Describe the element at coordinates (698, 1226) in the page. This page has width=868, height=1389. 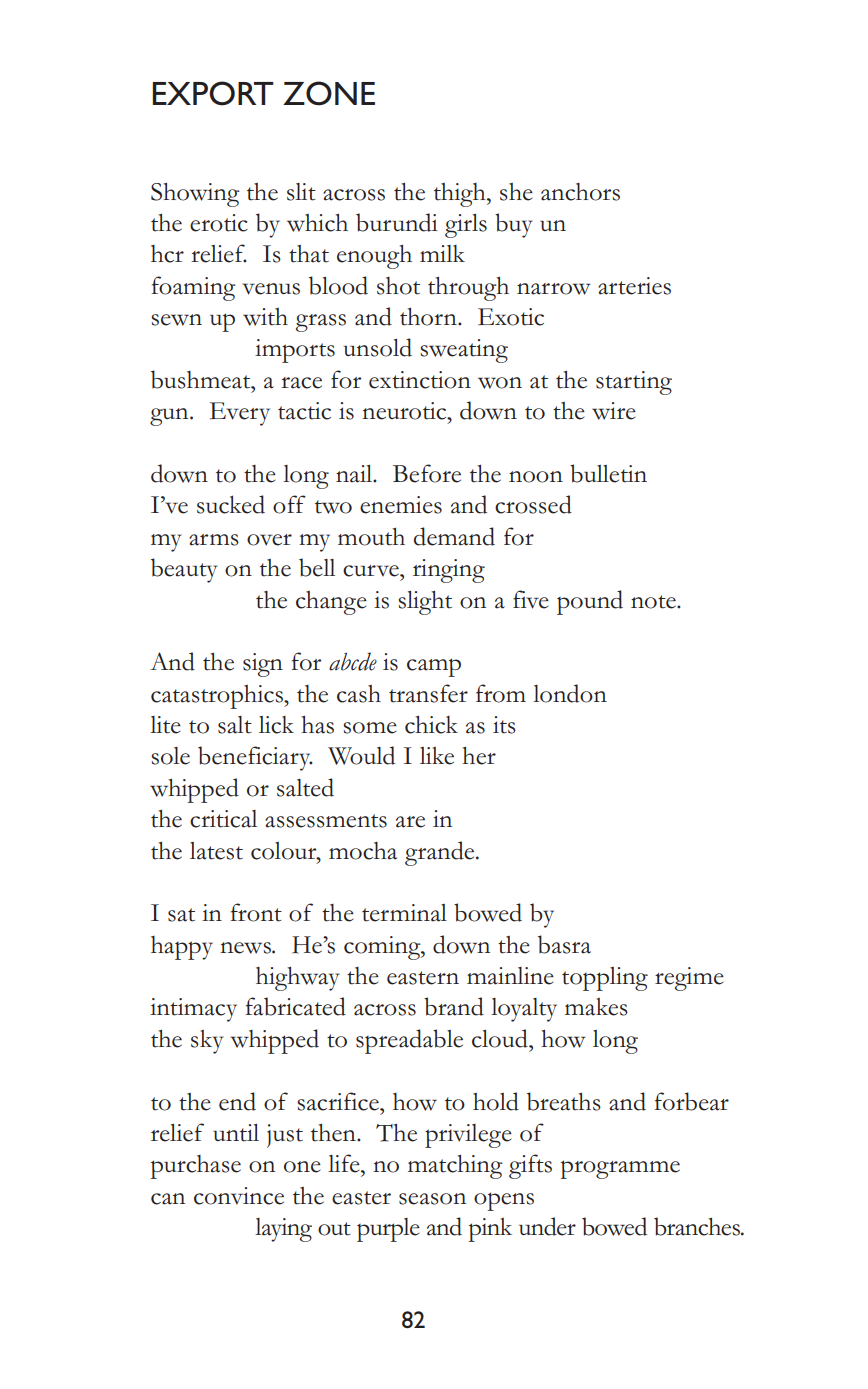
I see `branches` at that location.
